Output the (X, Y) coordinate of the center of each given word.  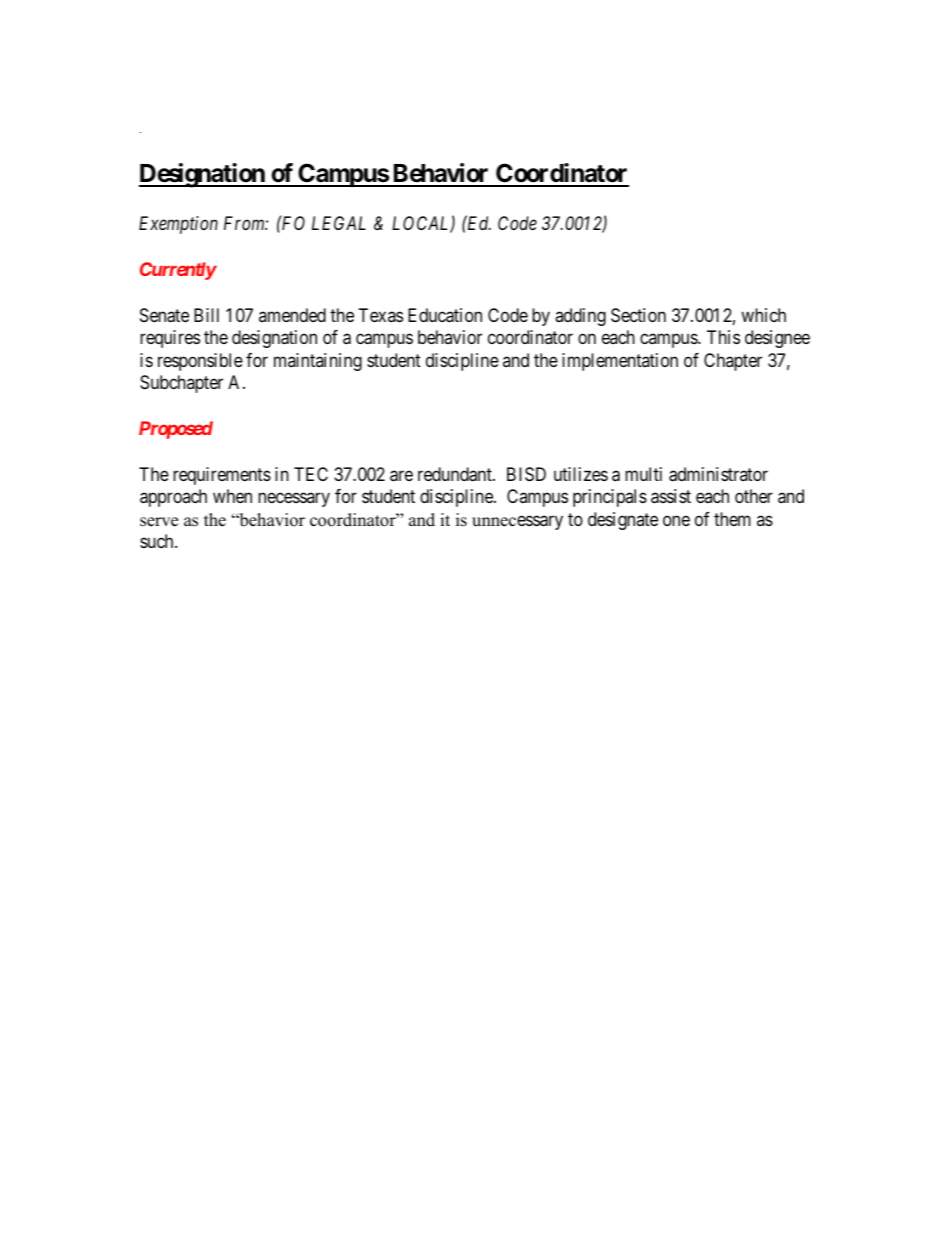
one (676, 520)
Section (638, 315)
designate (623, 521)
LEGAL (339, 223)
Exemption (178, 225)
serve (159, 522)
